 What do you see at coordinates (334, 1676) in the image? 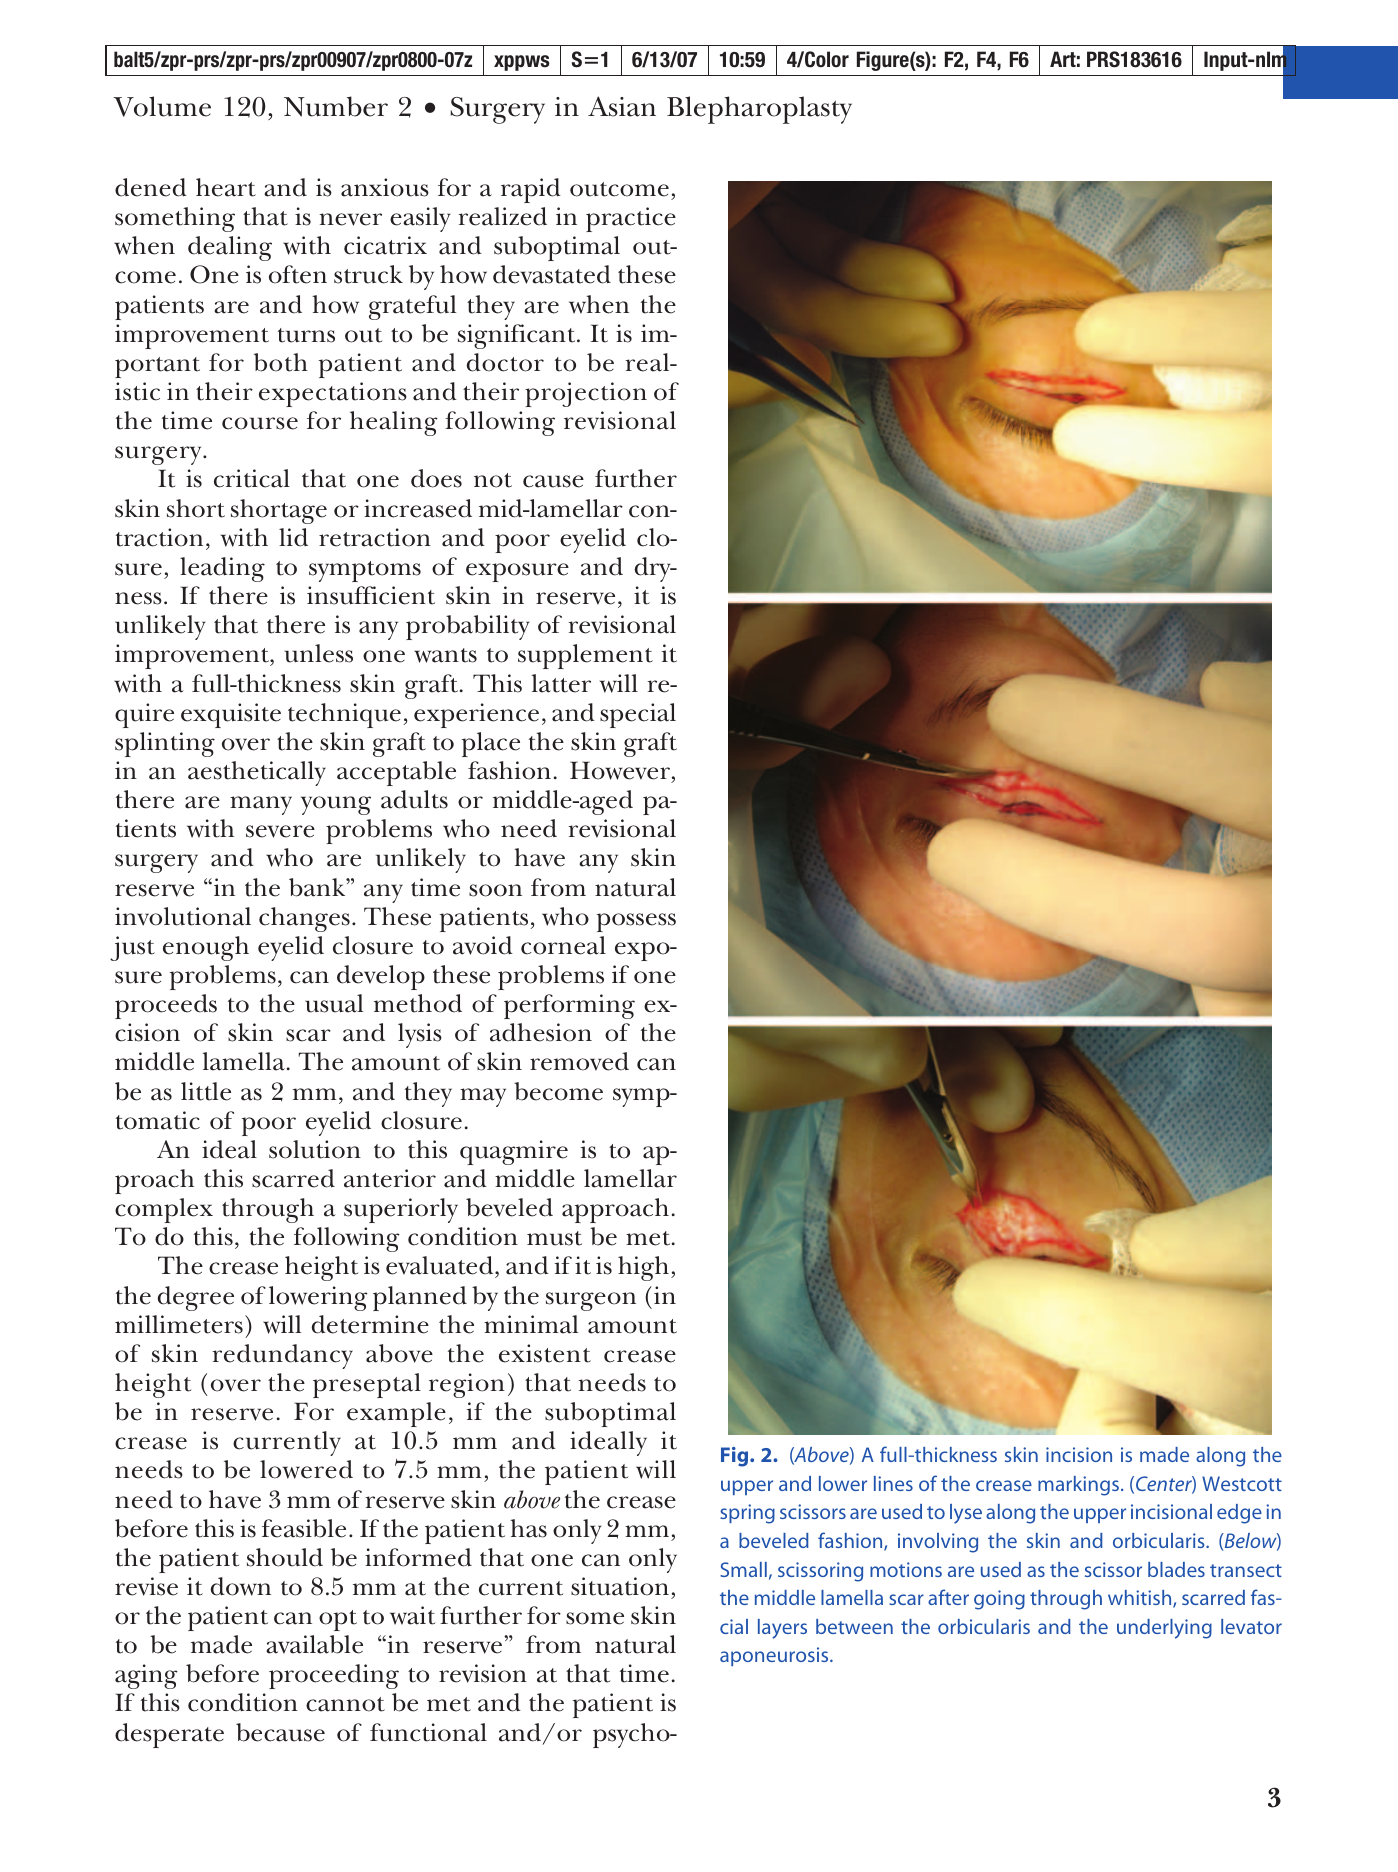
I see `proceeding` at bounding box center [334, 1676].
